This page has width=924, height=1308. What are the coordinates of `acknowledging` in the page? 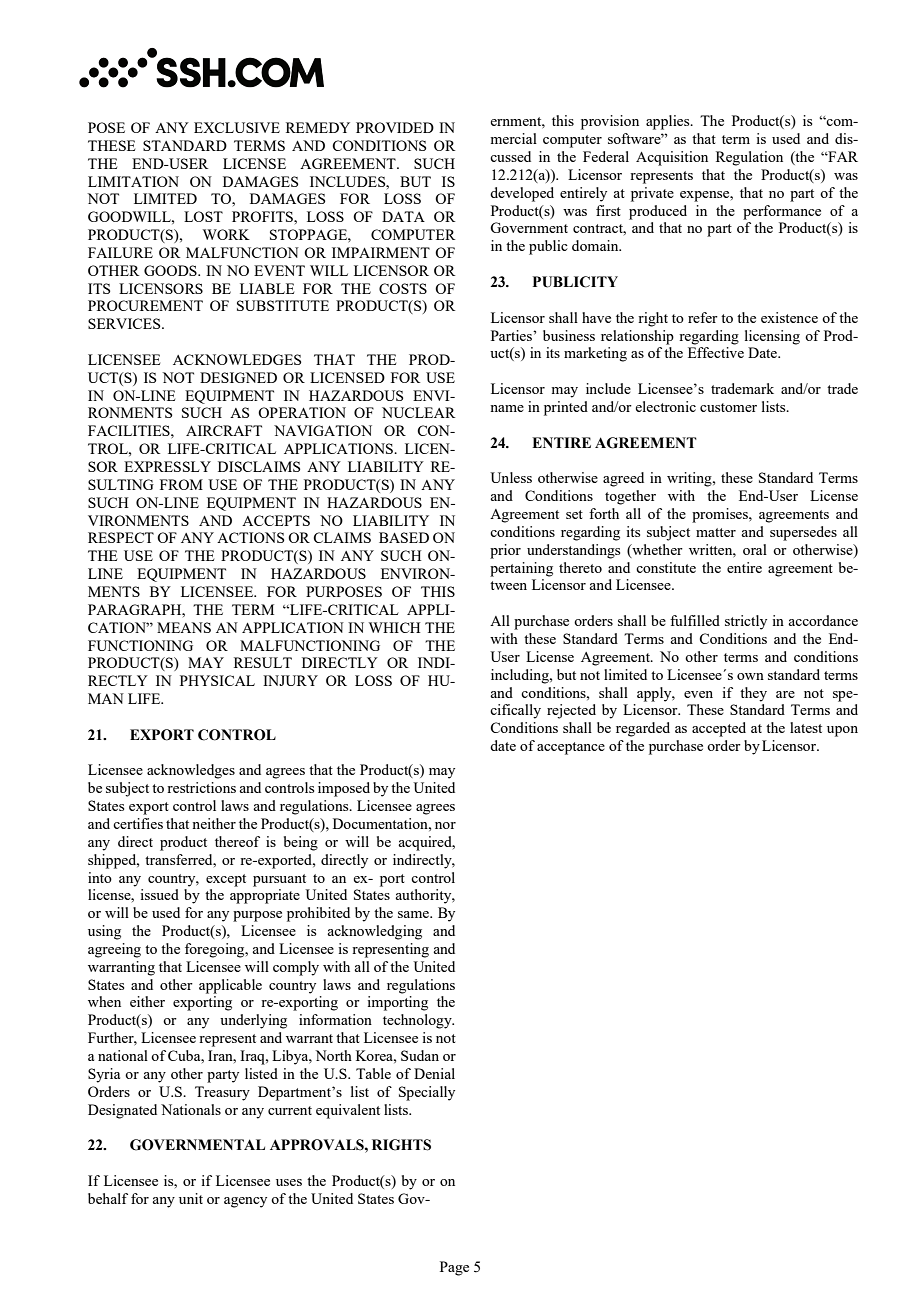 It's located at (374, 932).
